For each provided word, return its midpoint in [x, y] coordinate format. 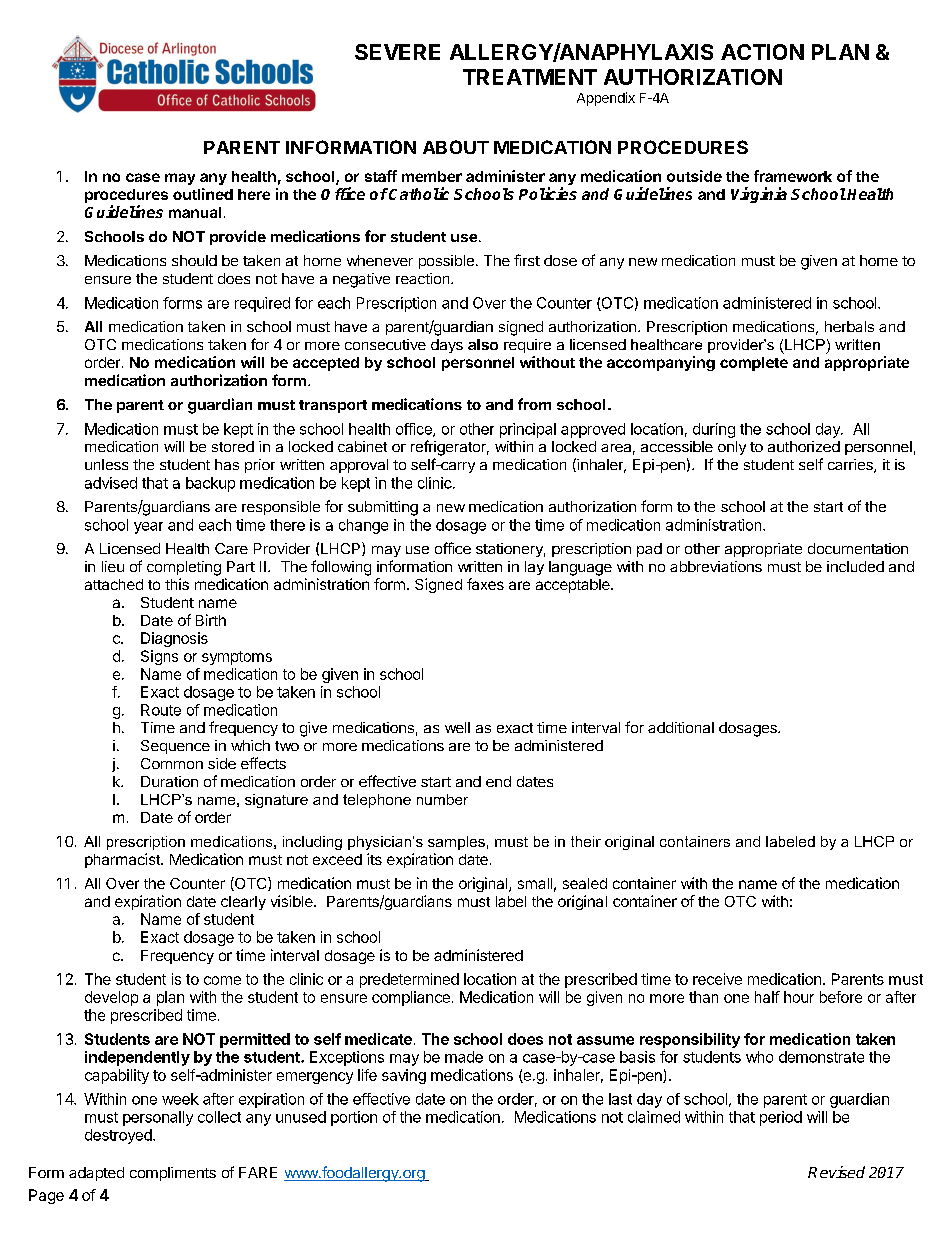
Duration [169, 781]
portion [354, 1118]
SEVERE [397, 52]
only [732, 448]
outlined [203, 194]
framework [793, 176]
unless [106, 464]
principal [528, 430]
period [781, 1118]
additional [681, 727]
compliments [173, 1174]
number [442, 799]
